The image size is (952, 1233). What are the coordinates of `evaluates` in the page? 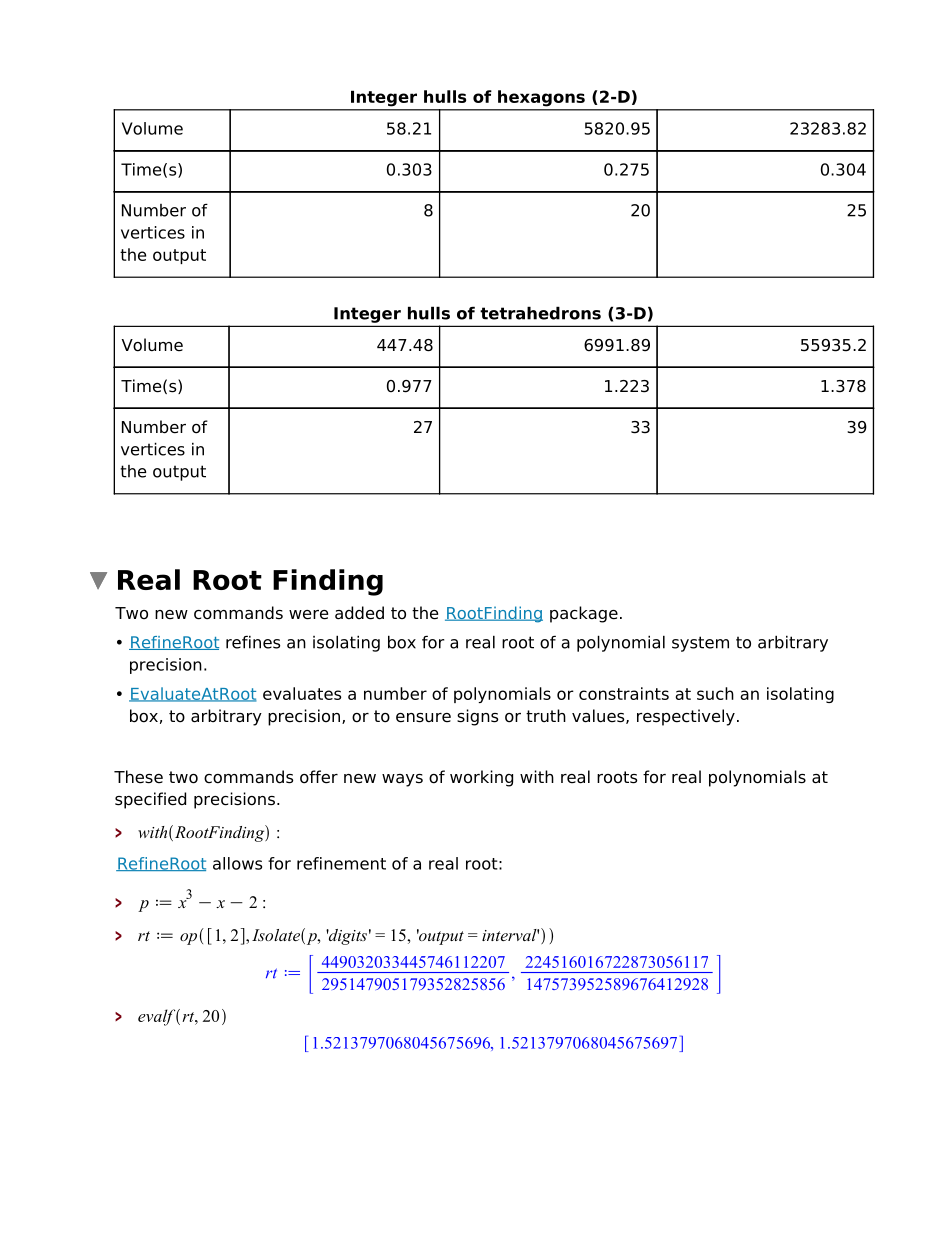 It's located at (302, 693).
